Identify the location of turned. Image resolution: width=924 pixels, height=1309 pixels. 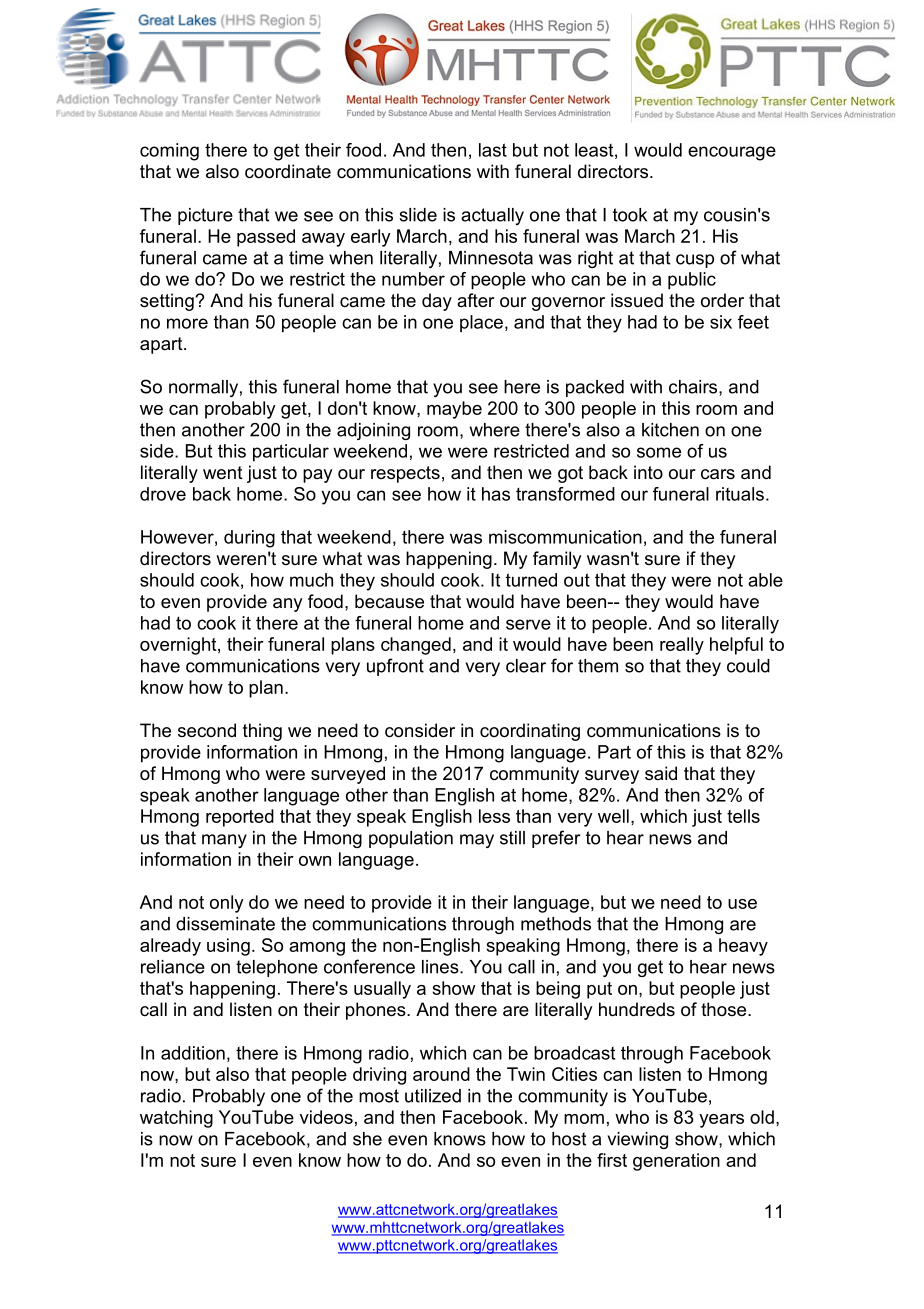
(531, 580).
